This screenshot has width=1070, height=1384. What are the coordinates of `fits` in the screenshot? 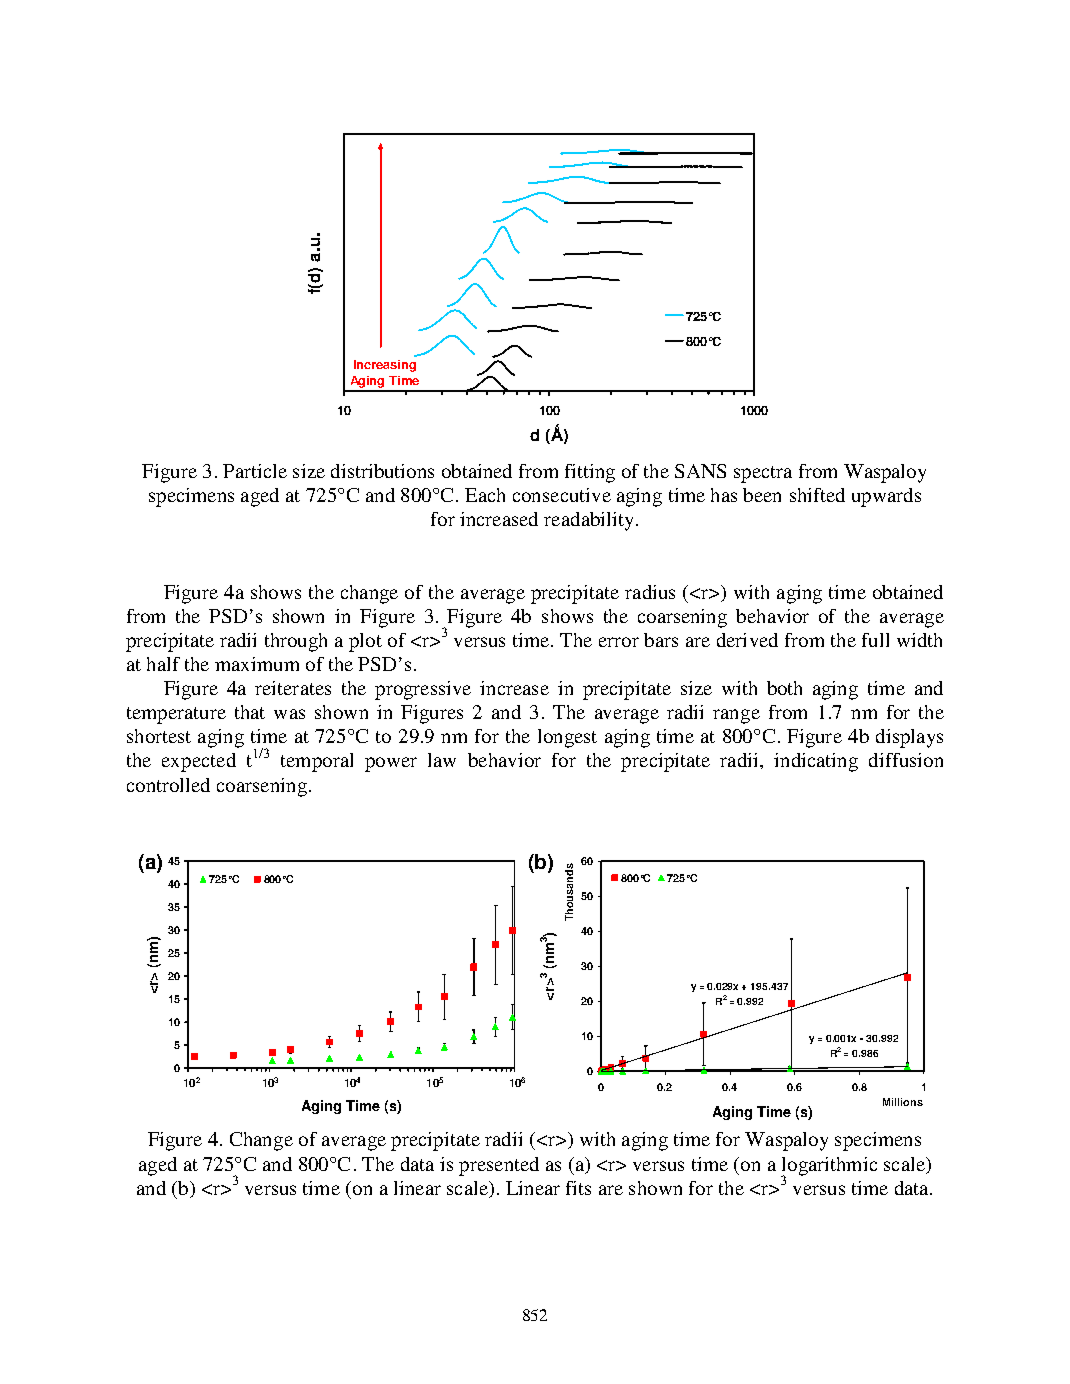 It's located at (578, 1188).
